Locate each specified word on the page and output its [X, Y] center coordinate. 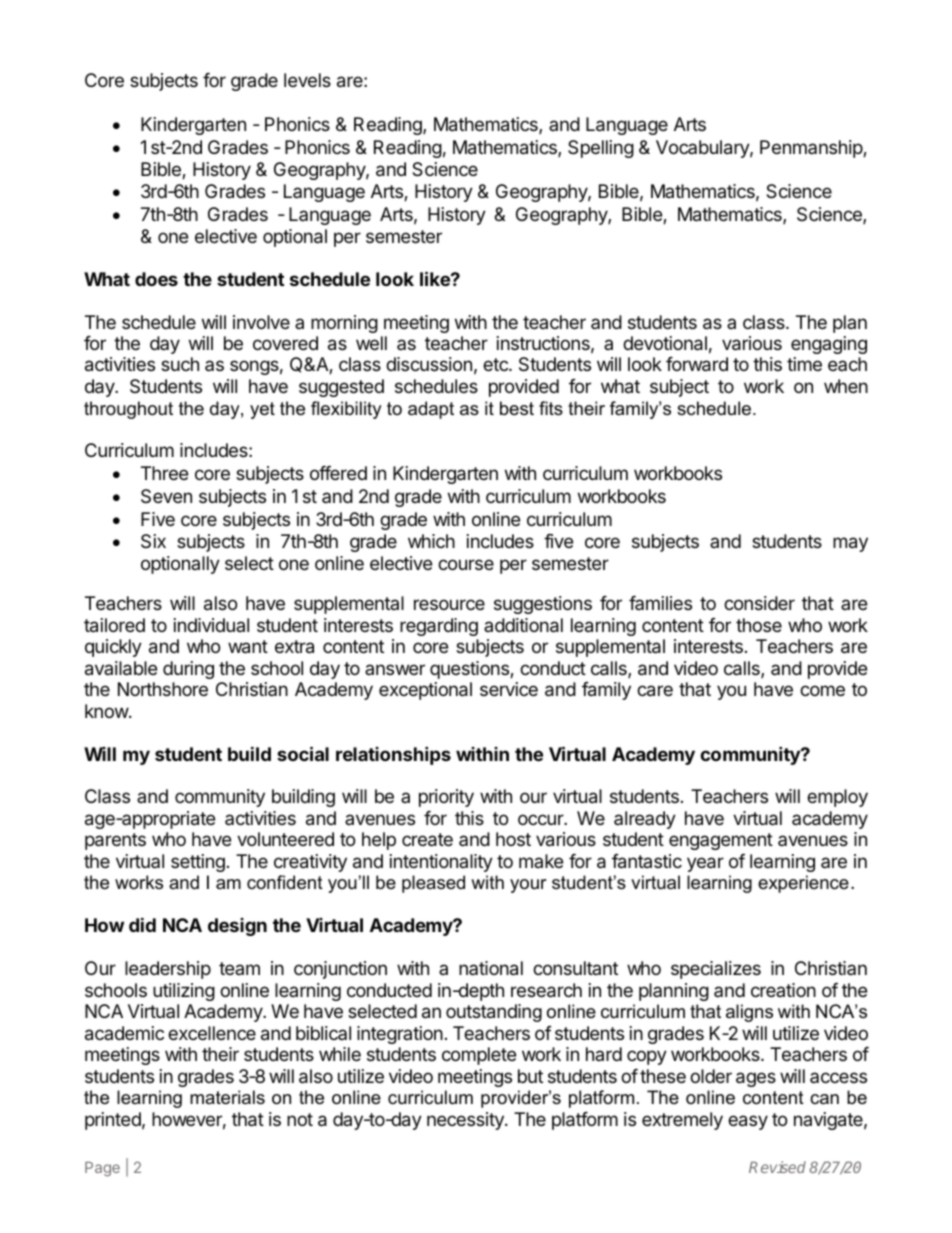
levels [307, 80]
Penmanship [812, 149]
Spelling [601, 149]
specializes [716, 970]
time [804, 364]
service [509, 689]
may [850, 544]
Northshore [163, 689]
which [431, 541]
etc [496, 364]
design [237, 927]
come [822, 690]
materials [227, 1097]
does [156, 279]
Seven [166, 496]
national [491, 968]
